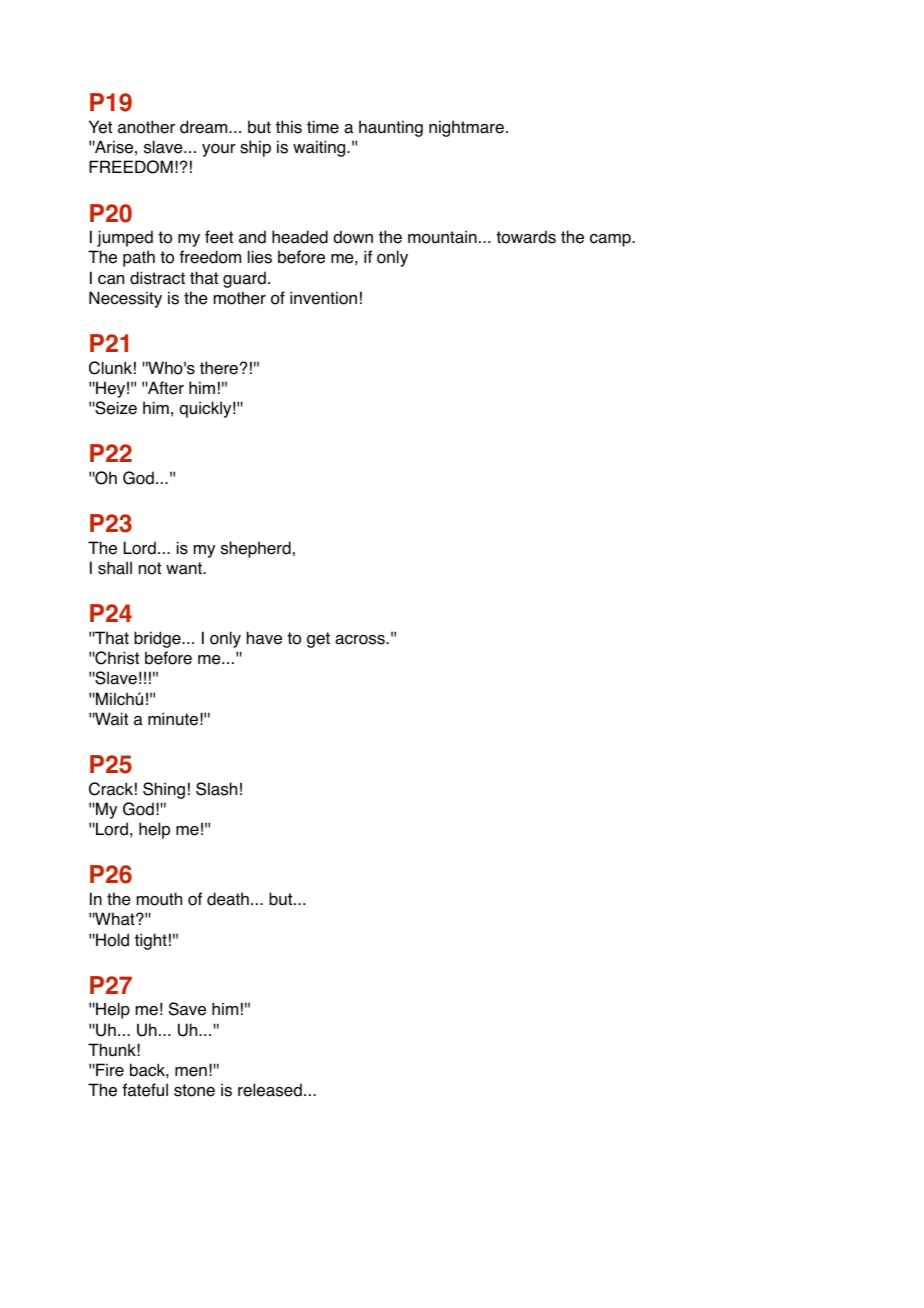 Image resolution: width=924 pixels, height=1308 pixels. Describe the element at coordinates (164, 790) in the screenshot. I see `Shing` at that location.
